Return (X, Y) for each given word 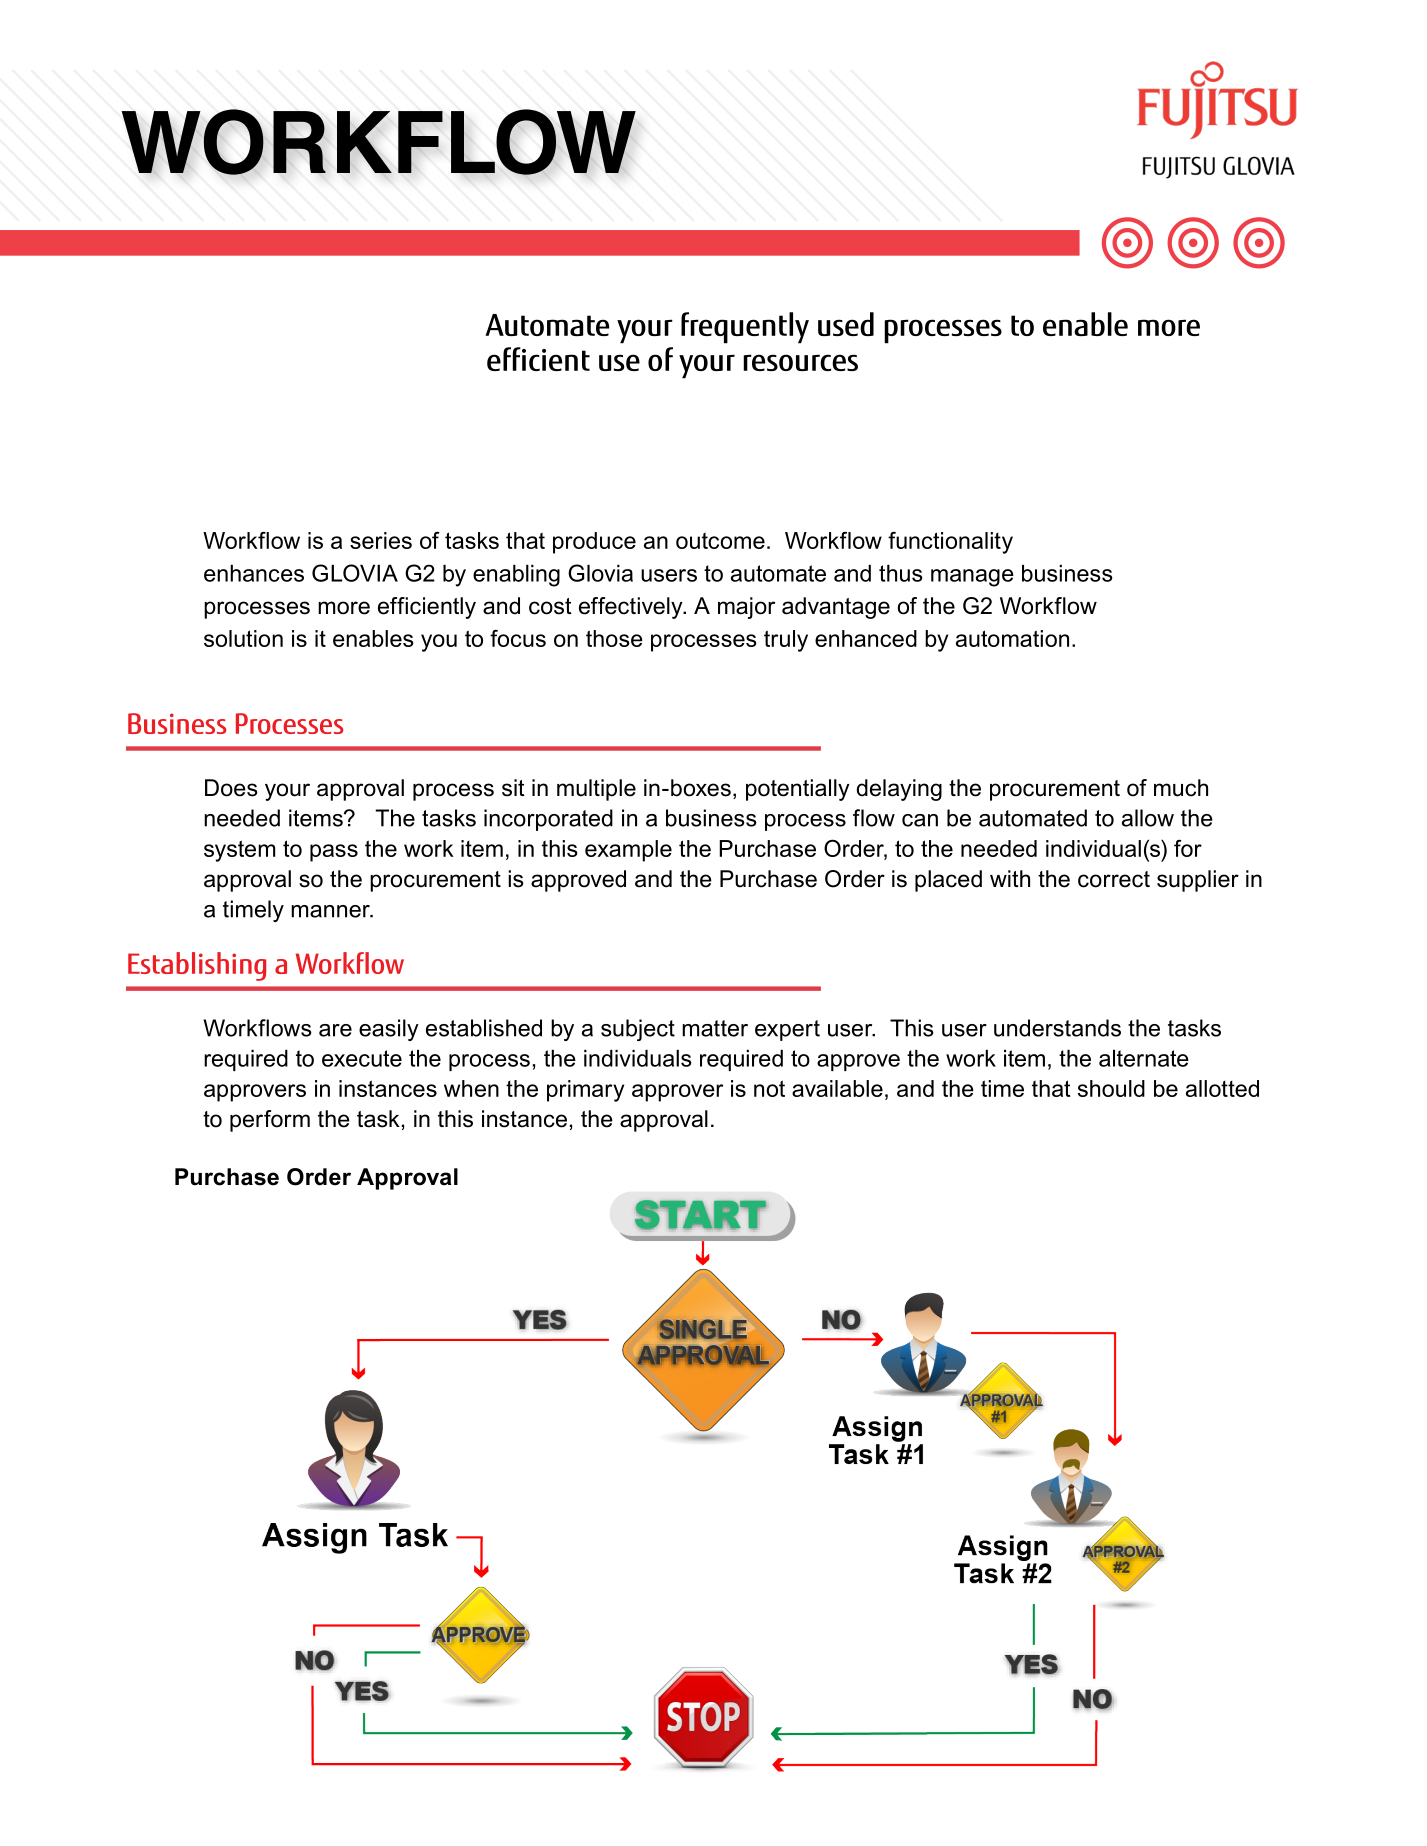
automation (1012, 638)
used (846, 324)
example (628, 851)
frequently (745, 328)
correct (1114, 879)
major (746, 608)
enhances (254, 573)
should (1111, 1088)
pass (334, 853)
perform (270, 1121)
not (769, 1088)
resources (800, 362)
